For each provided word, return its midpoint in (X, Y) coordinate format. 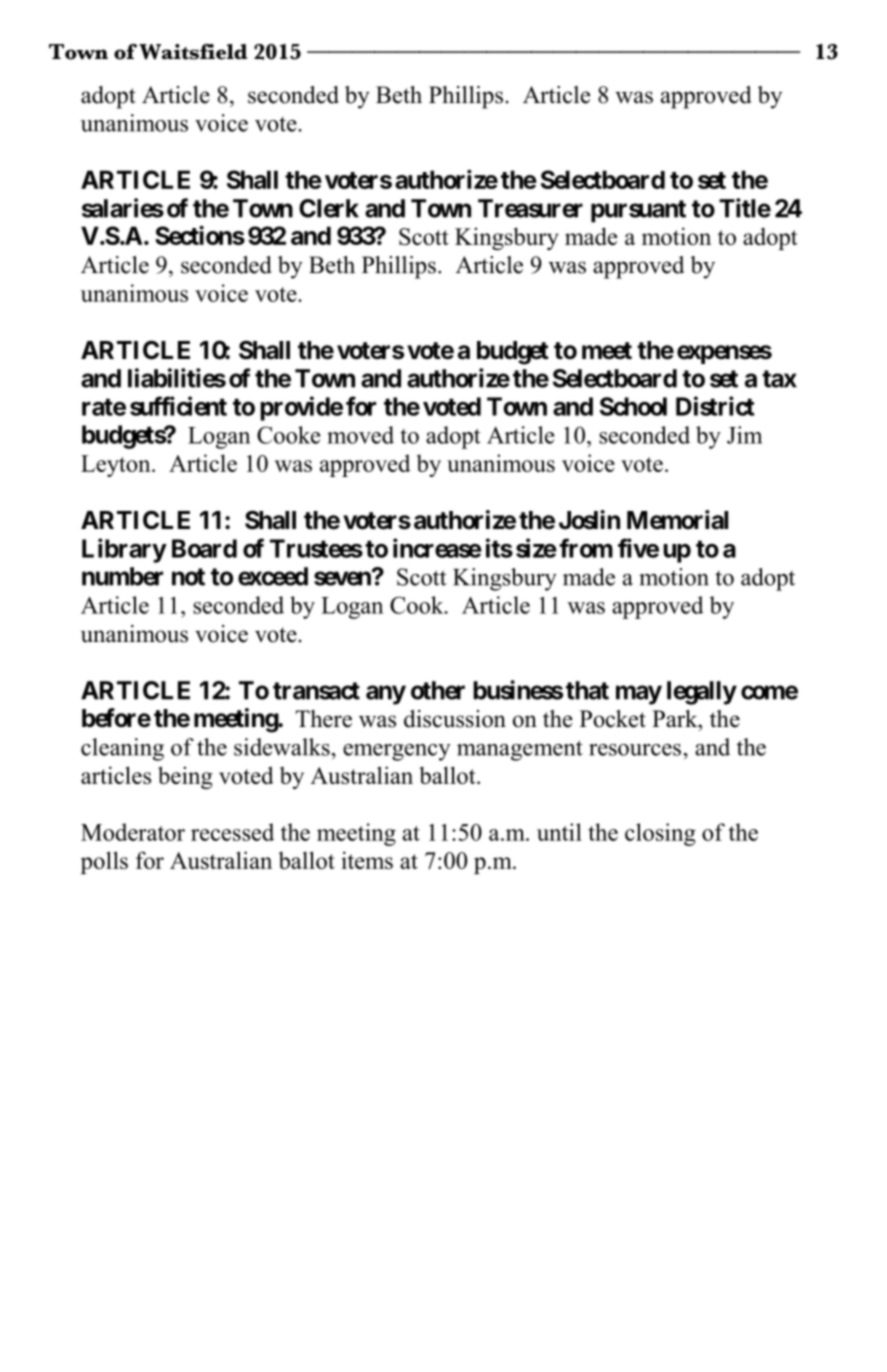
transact (316, 691)
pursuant (638, 211)
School (633, 406)
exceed (273, 576)
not (188, 577)
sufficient (178, 406)
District (715, 406)
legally (702, 693)
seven (343, 578)
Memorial (677, 520)
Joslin (589, 520)
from (586, 548)
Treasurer (530, 208)
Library (124, 550)
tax (779, 379)
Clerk (329, 208)
